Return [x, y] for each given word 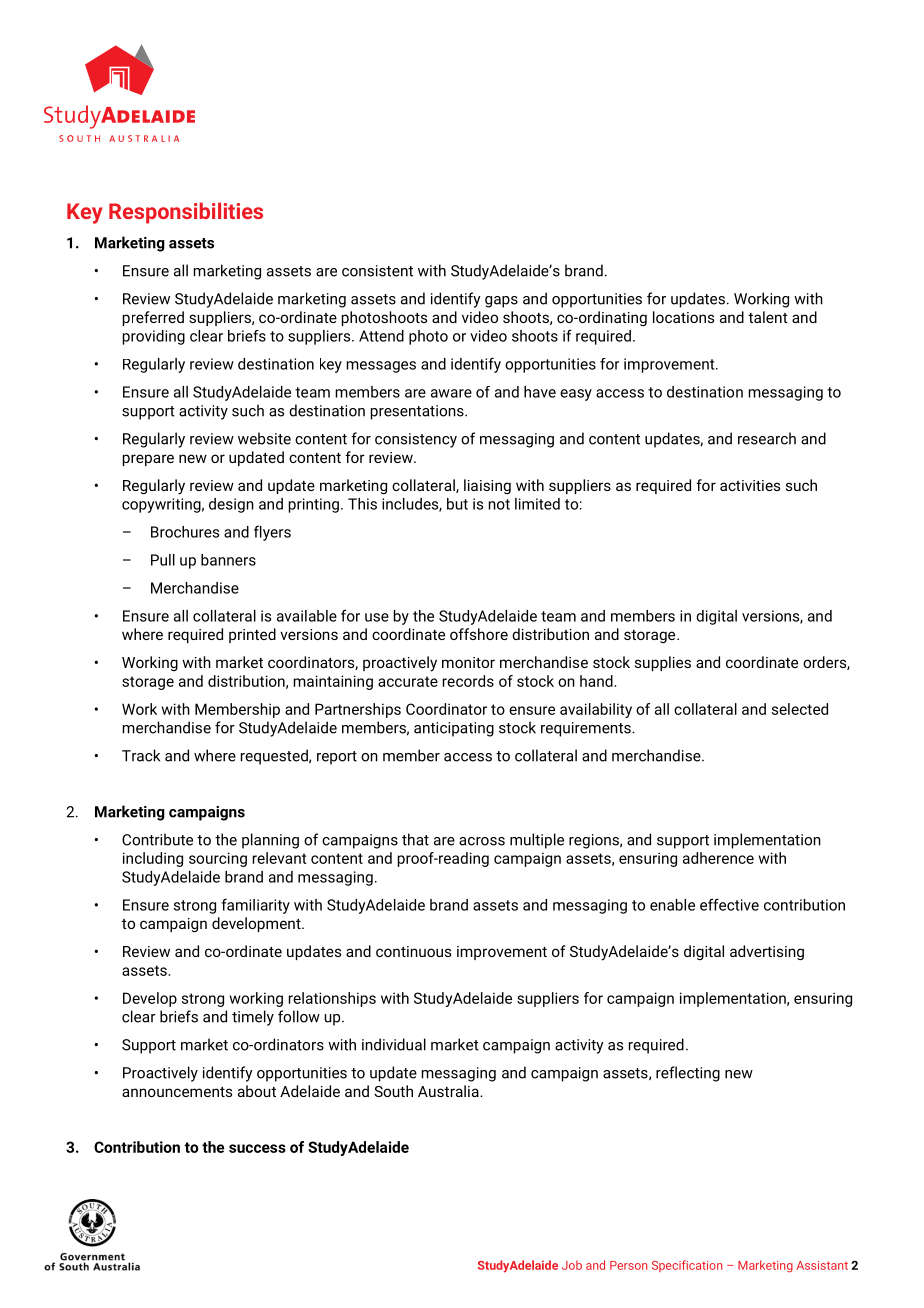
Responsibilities [186, 213]
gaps [501, 302]
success [257, 1148]
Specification [687, 1266]
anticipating [454, 729]
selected [800, 709]
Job [572, 1265]
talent [768, 317]
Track [141, 755]
